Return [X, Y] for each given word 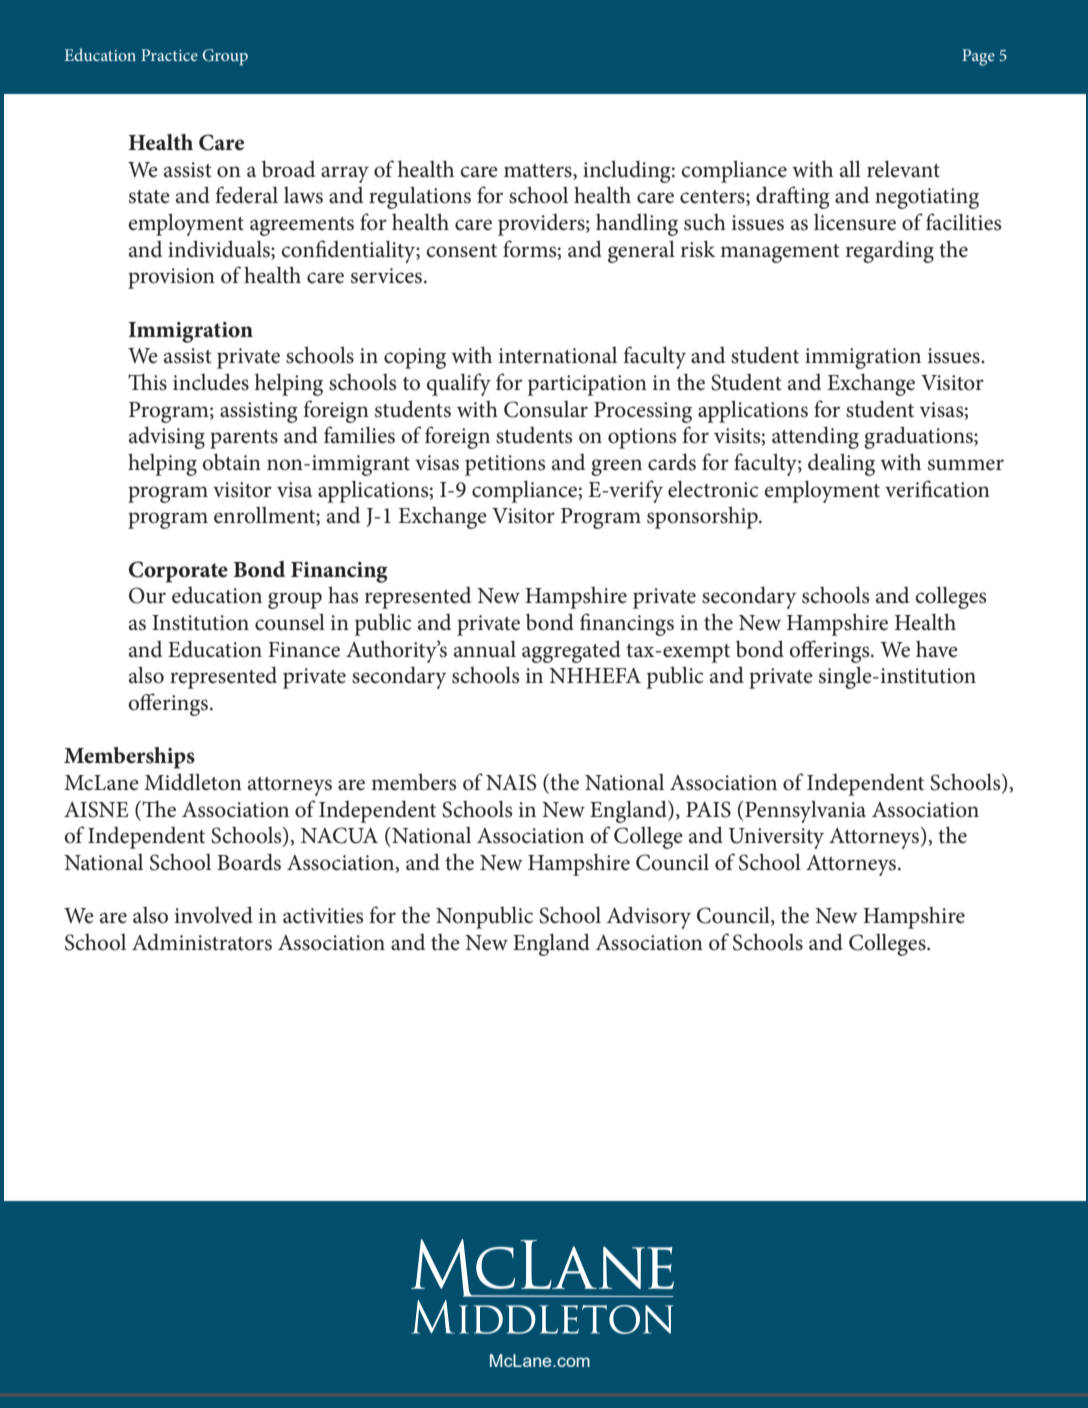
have [937, 649]
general [641, 251]
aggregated [571, 651]
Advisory [649, 917]
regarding [890, 251]
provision [171, 278]
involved [213, 915]
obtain [231, 462]
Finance [304, 650]
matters [539, 171]
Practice [169, 55]
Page [978, 57]
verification [937, 489]
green [616, 467]
